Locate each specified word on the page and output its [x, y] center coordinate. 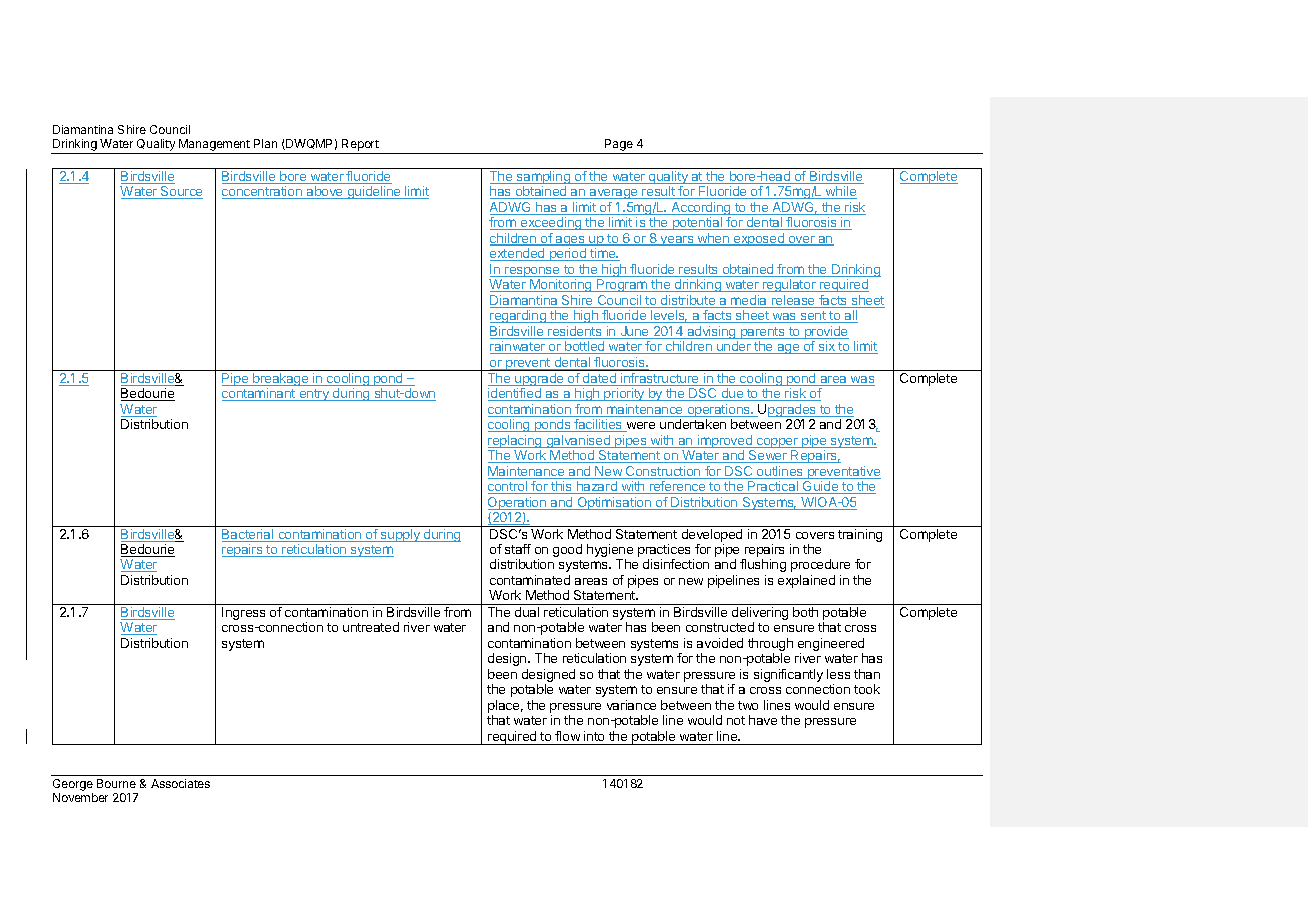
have [763, 720]
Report [360, 146]
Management [214, 146]
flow [567, 736]
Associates [180, 783]
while [840, 192]
